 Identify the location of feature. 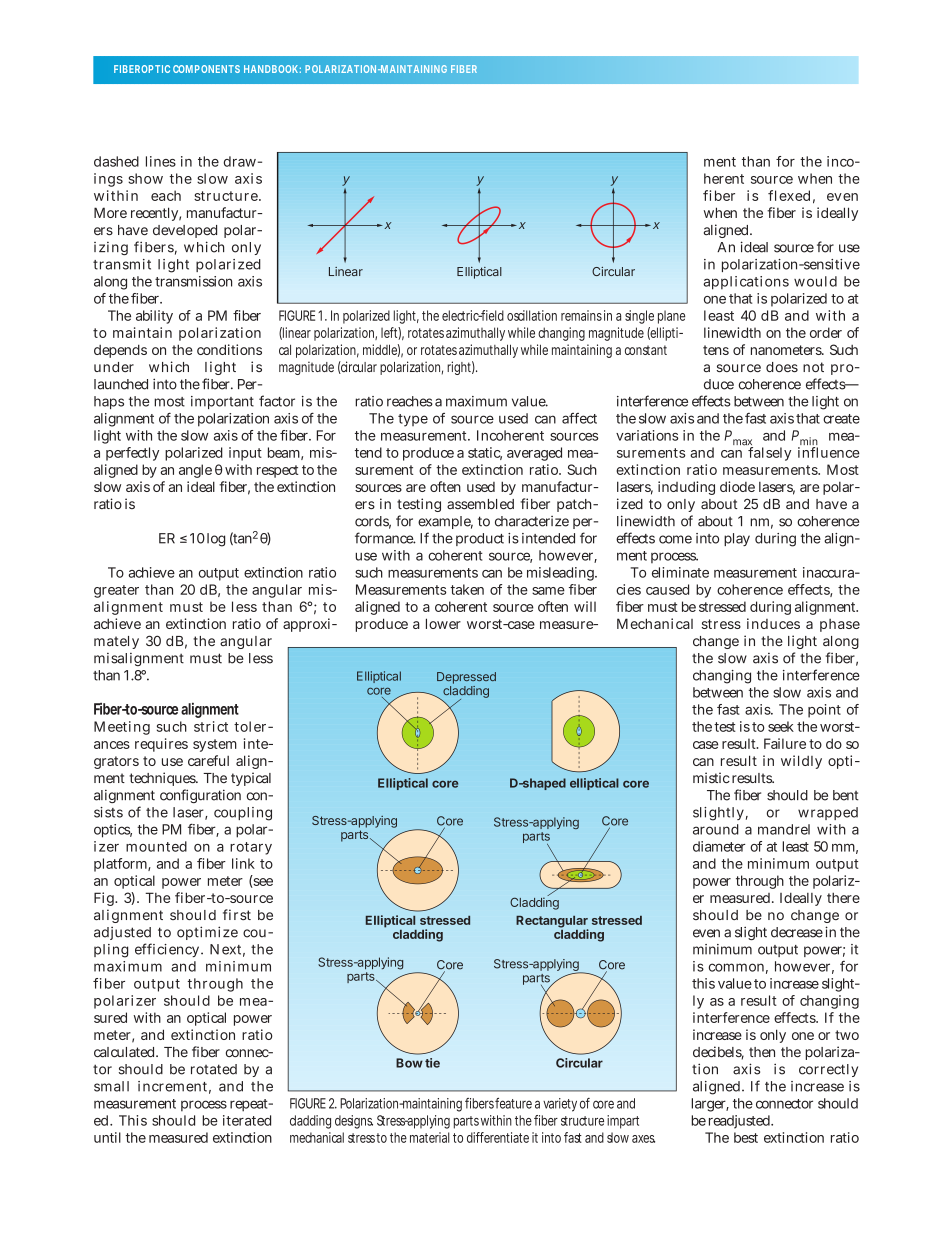
(513, 1103).
